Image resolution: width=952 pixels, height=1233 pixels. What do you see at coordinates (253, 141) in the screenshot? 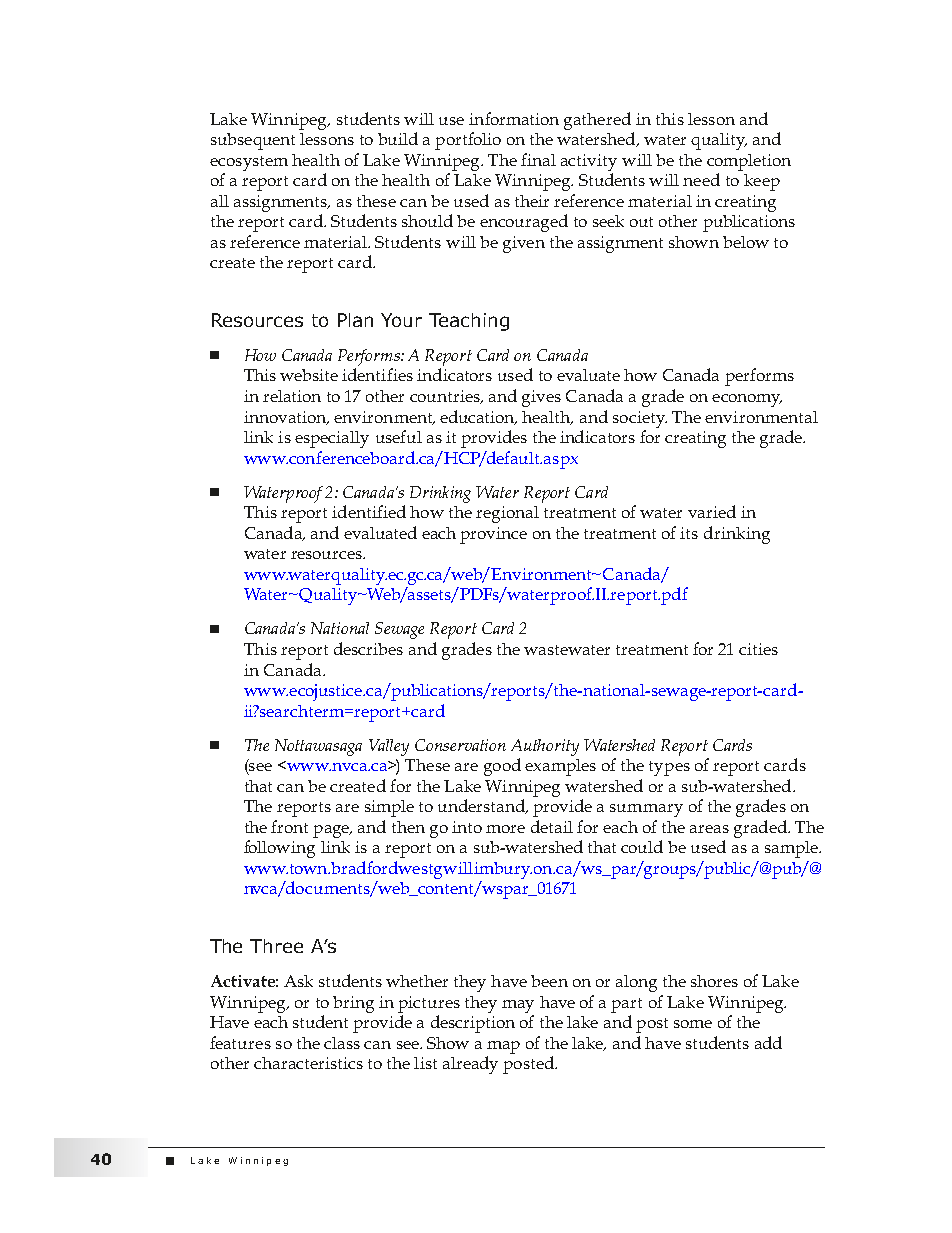
I see `subsequent` at bounding box center [253, 141].
